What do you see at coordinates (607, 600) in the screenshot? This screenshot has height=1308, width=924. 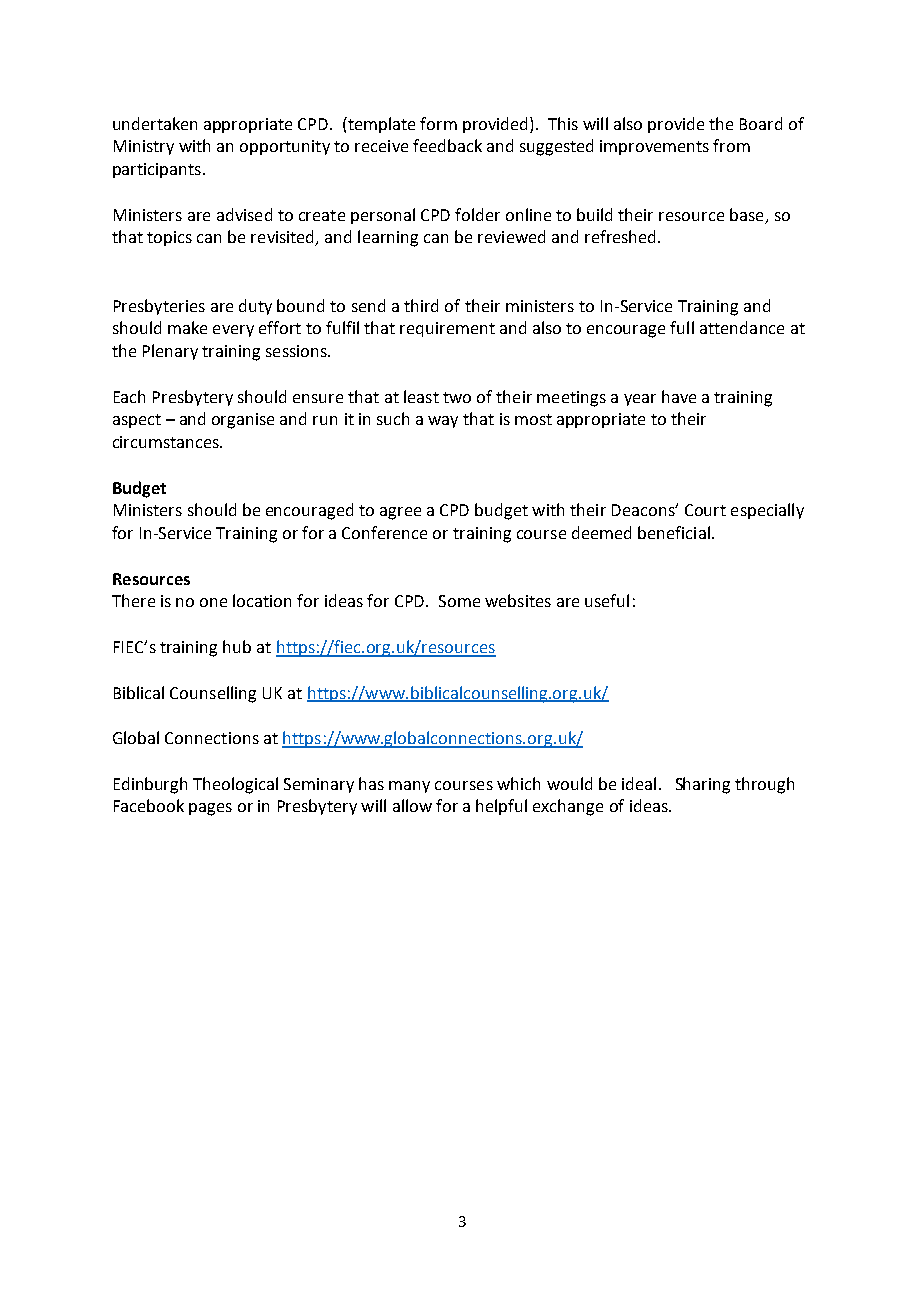 I see `useful` at bounding box center [607, 600].
